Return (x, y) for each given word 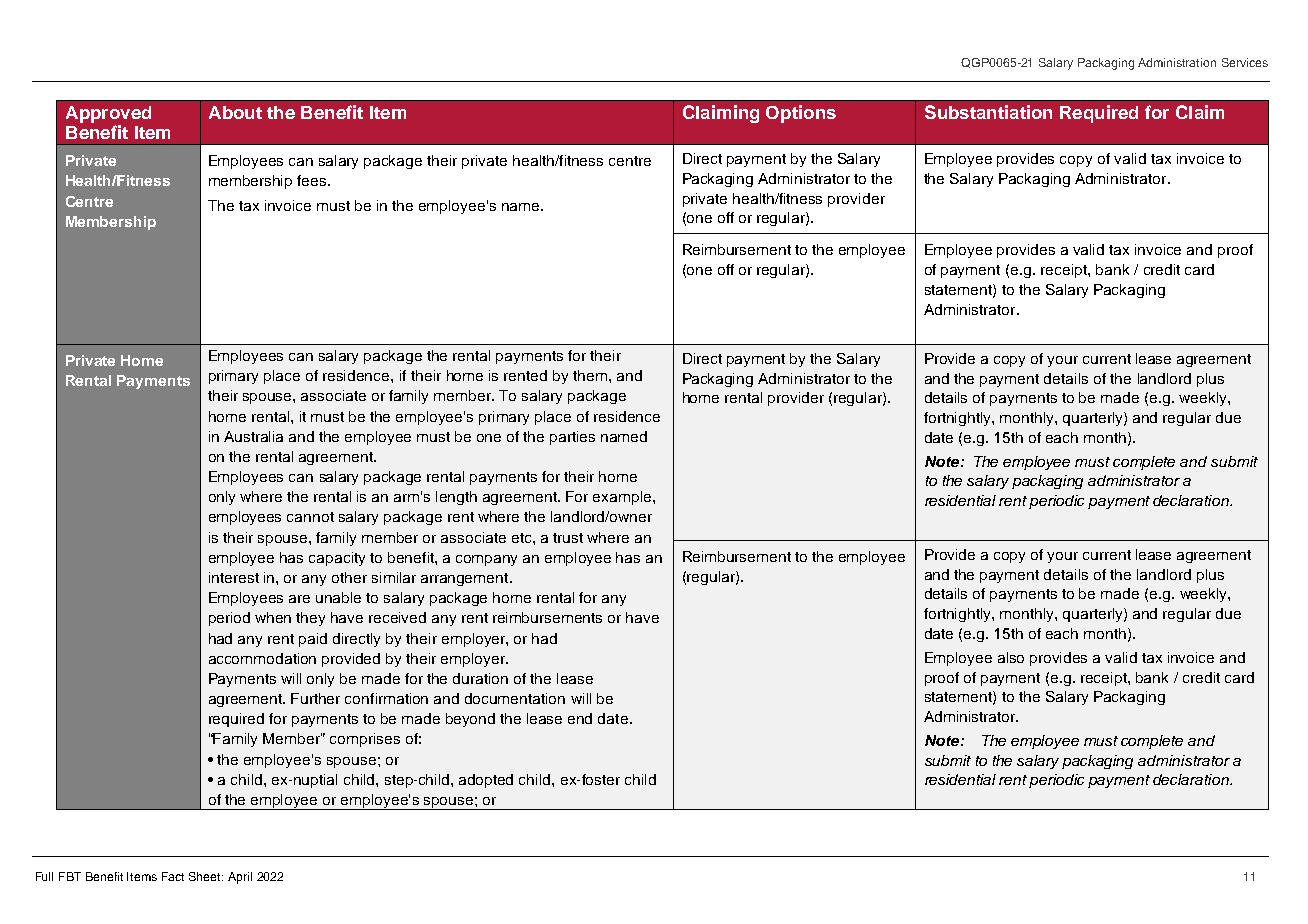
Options (801, 114)
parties (572, 438)
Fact (173, 876)
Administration (1177, 62)
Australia (253, 436)
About (235, 112)
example (623, 498)
